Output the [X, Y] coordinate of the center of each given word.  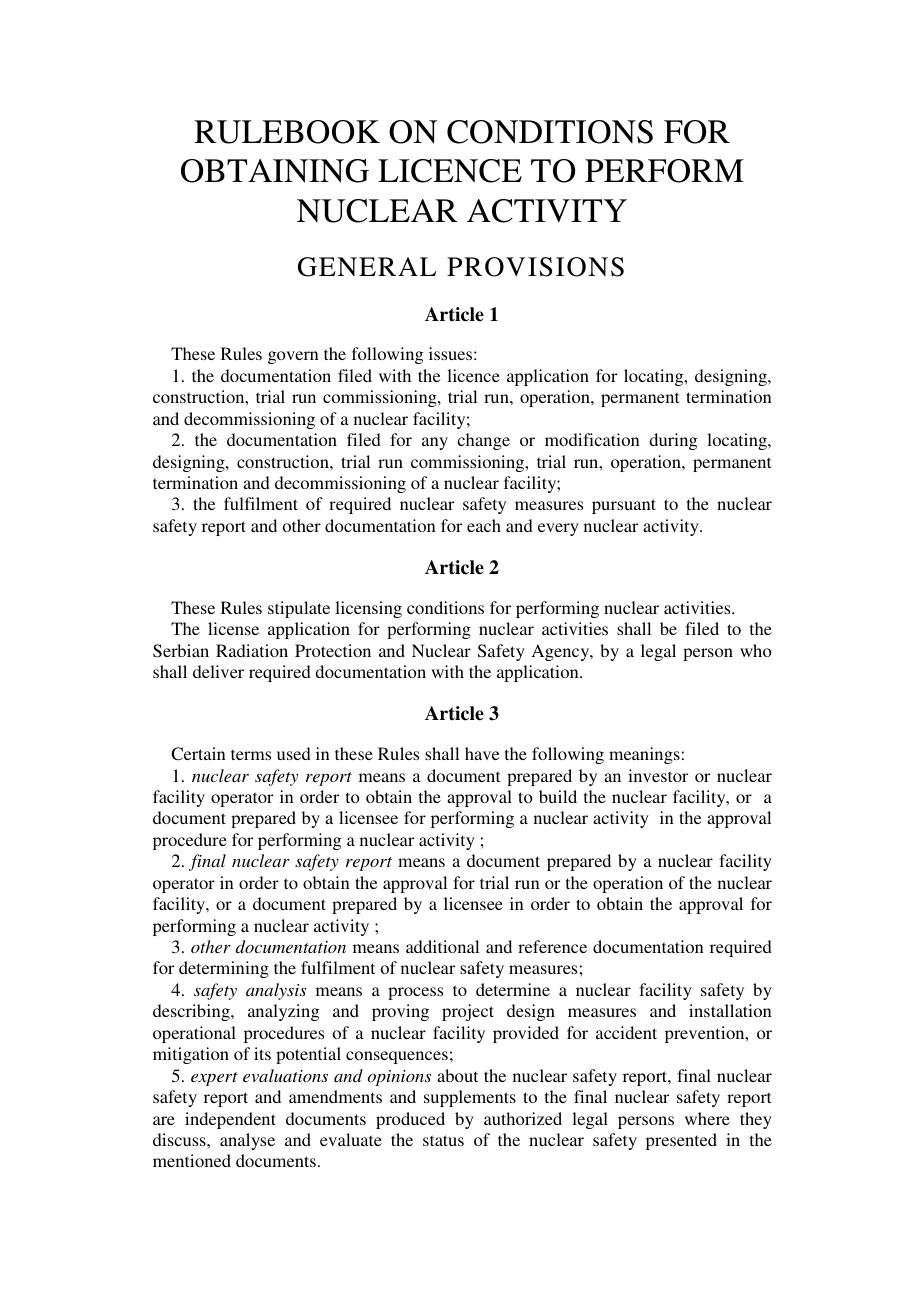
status [443, 1140]
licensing [368, 609]
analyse [247, 1141]
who [756, 650]
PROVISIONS [535, 267]
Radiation [252, 650]
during [673, 441]
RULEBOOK [287, 132]
